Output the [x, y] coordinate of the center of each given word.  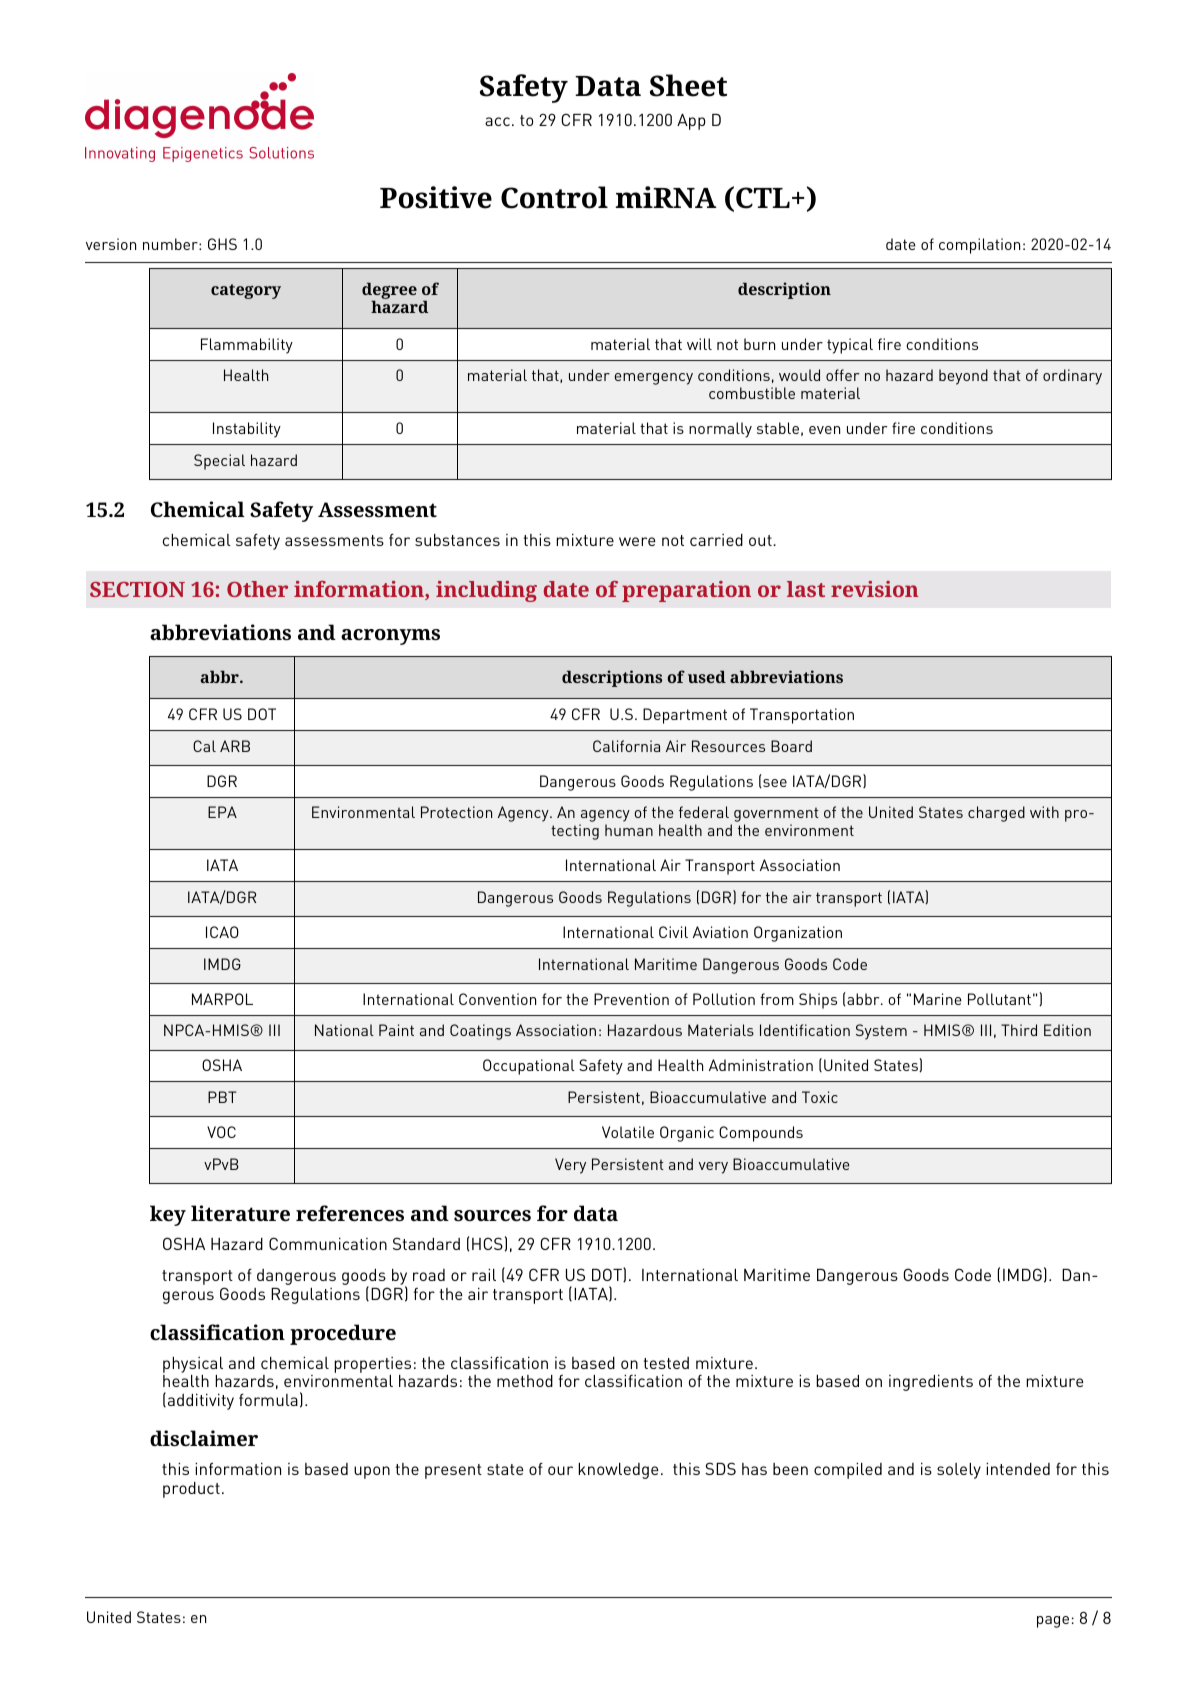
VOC [221, 1132]
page [1053, 1622]
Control [554, 197]
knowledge [618, 1471]
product [191, 1490]
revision [874, 589]
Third [1019, 1030]
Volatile [628, 1132]
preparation [686, 591]
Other [257, 589]
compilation [979, 246]
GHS [222, 244]
